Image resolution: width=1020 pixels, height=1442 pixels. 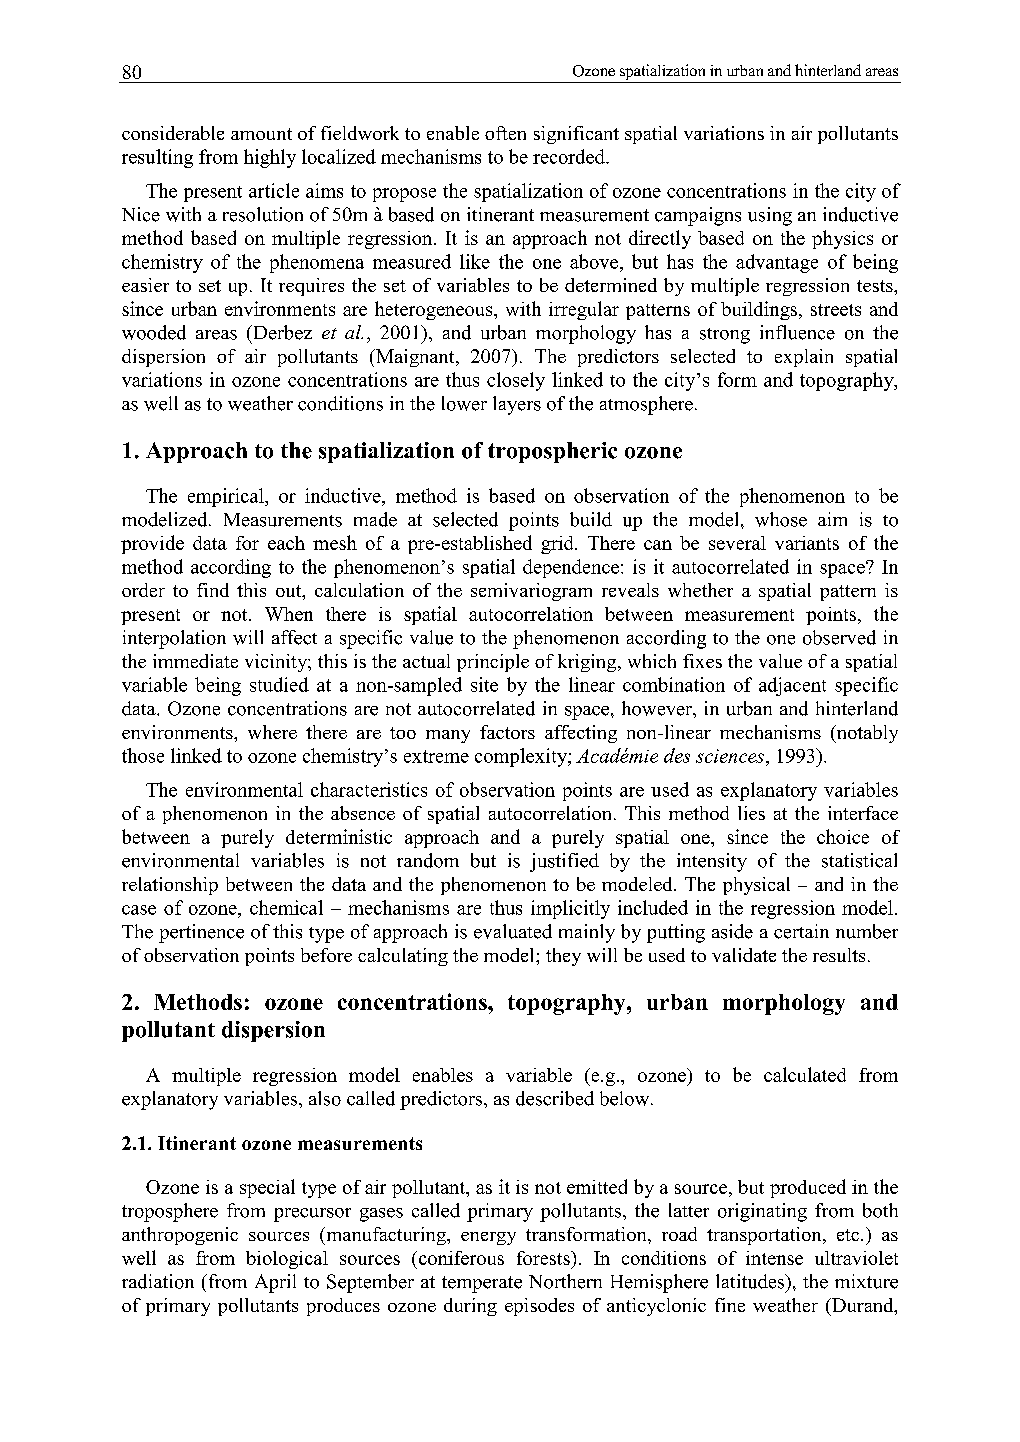 What do you see at coordinates (558, 545) in the image?
I see `grid` at bounding box center [558, 545].
